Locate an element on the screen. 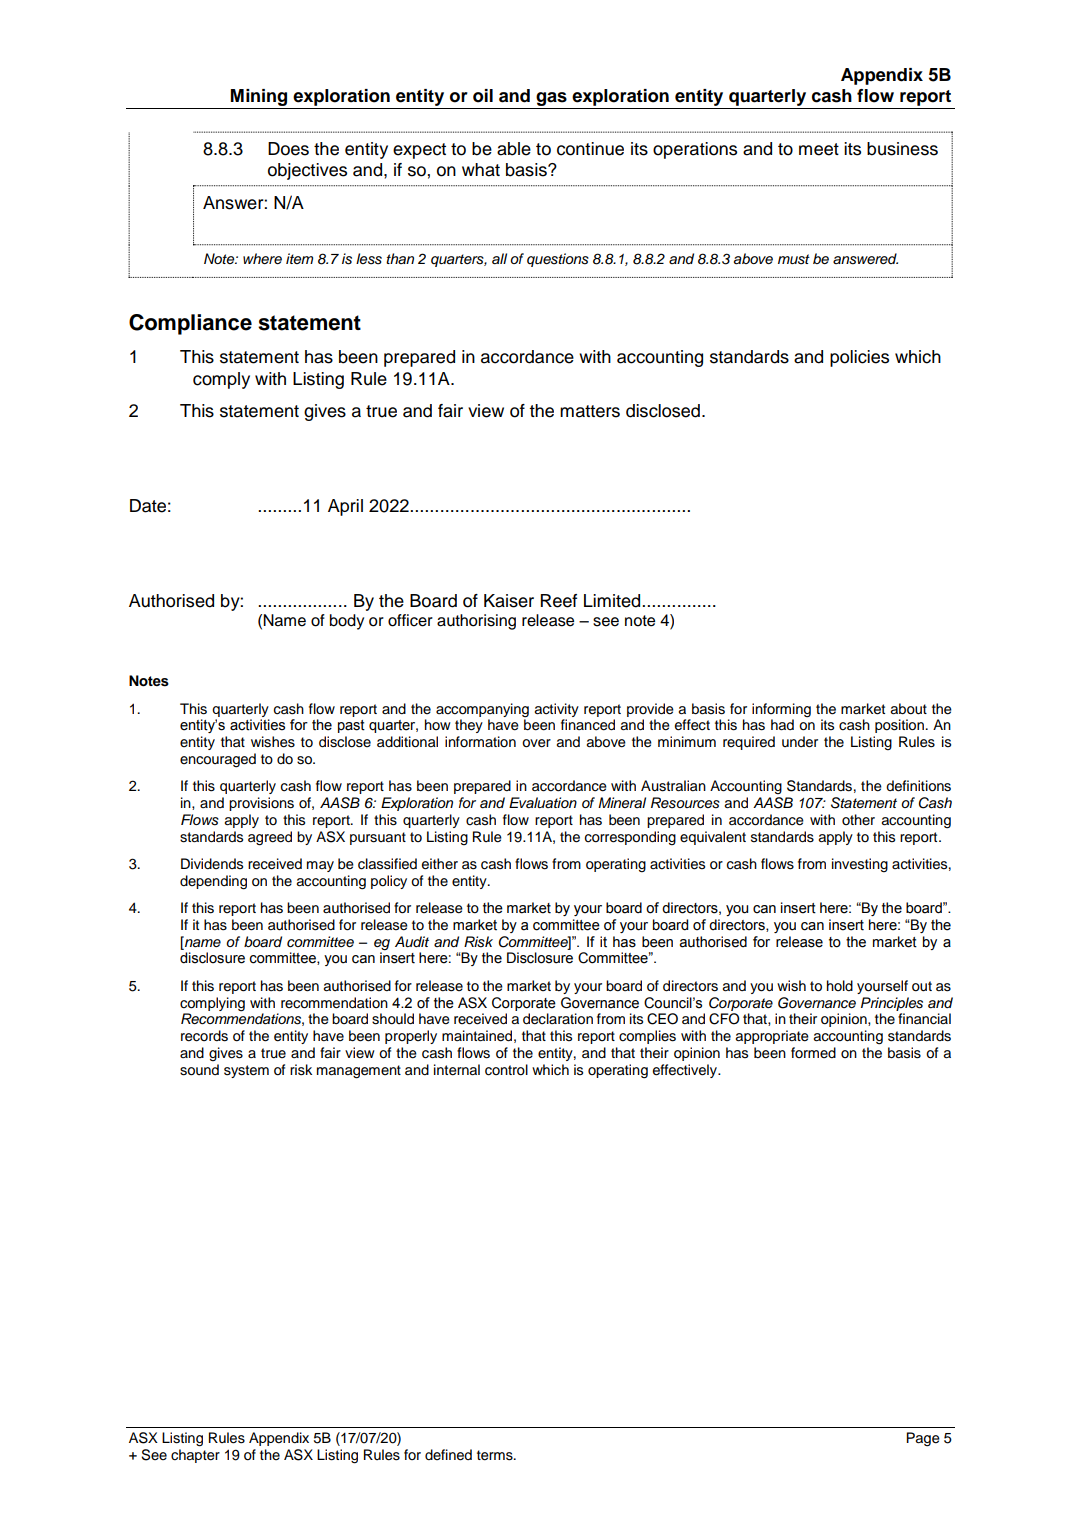 This screenshot has width=1080, height=1527. formed is located at coordinates (813, 1052).
